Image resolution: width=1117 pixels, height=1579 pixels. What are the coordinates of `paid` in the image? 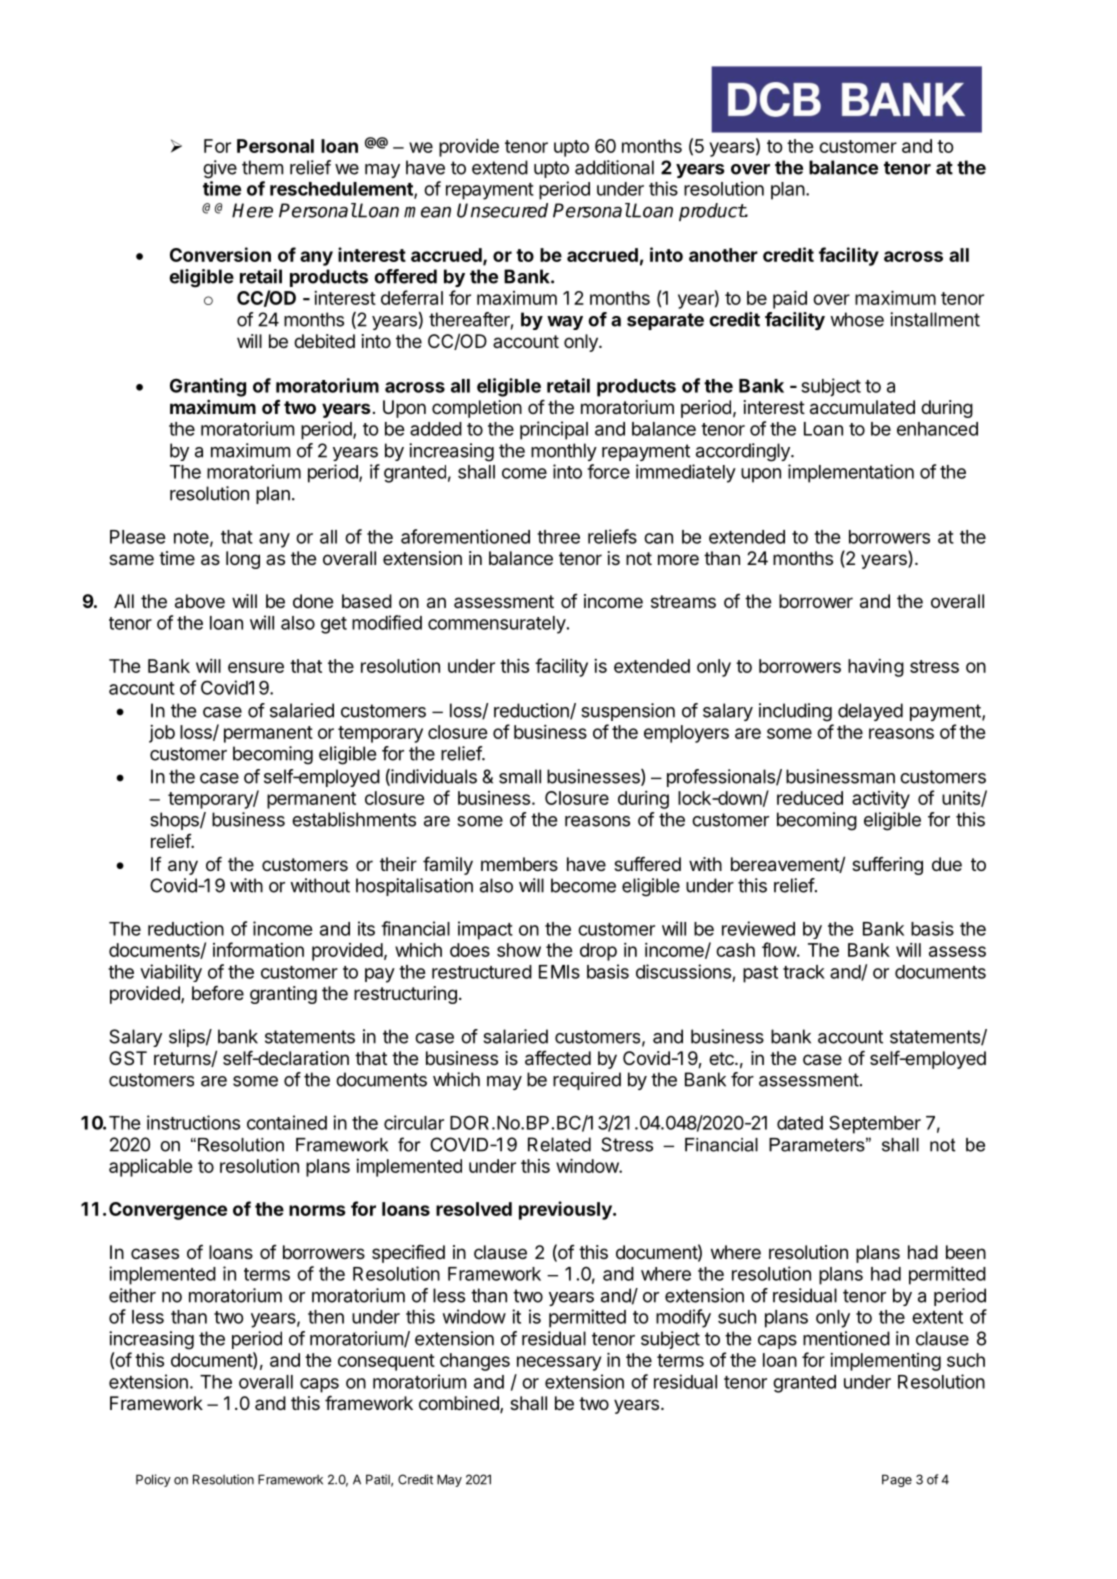 It's located at (790, 300).
